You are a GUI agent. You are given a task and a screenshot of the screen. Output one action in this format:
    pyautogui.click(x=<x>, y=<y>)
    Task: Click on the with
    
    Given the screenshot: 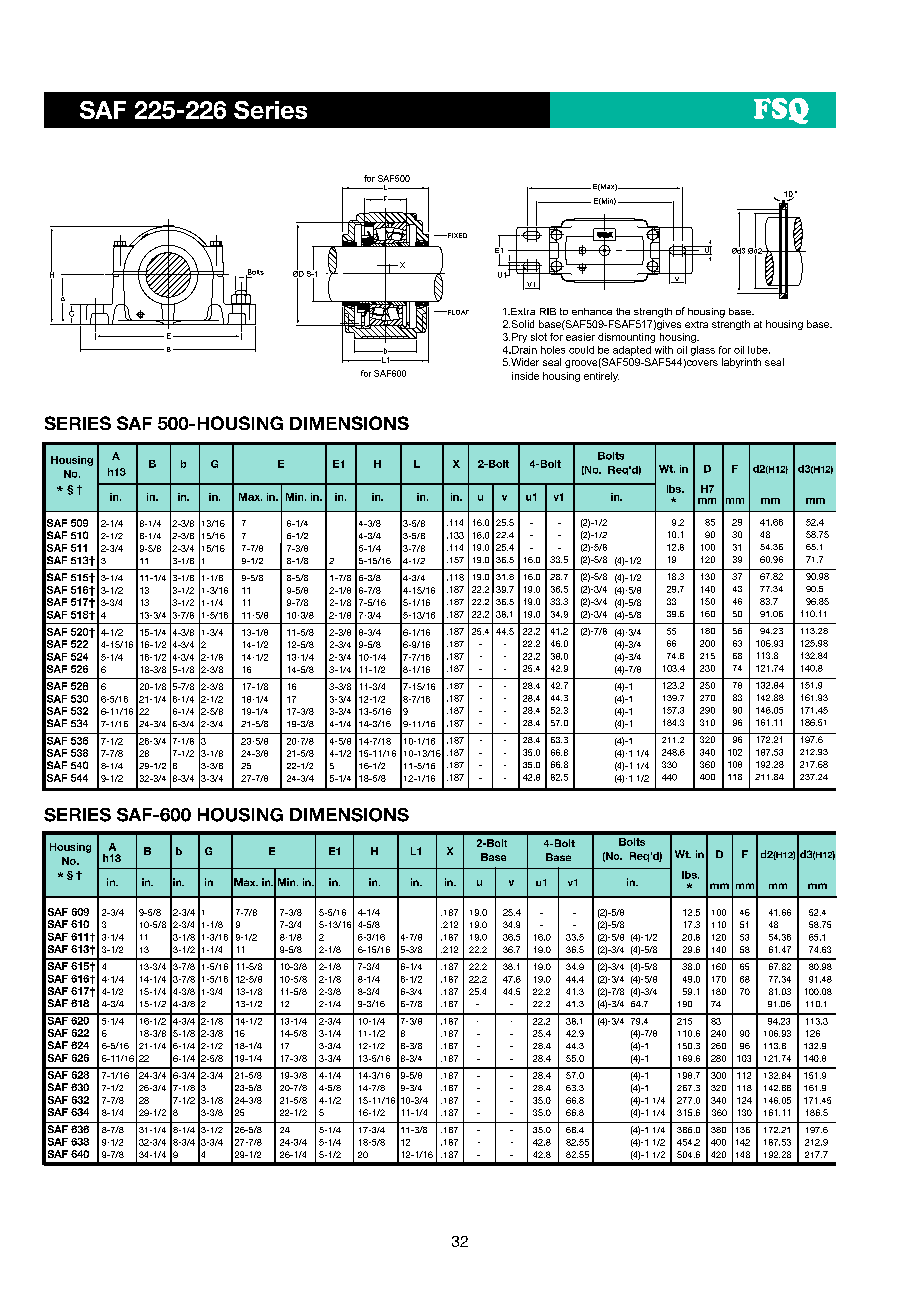 What is the action you would take?
    pyautogui.click(x=664, y=350)
